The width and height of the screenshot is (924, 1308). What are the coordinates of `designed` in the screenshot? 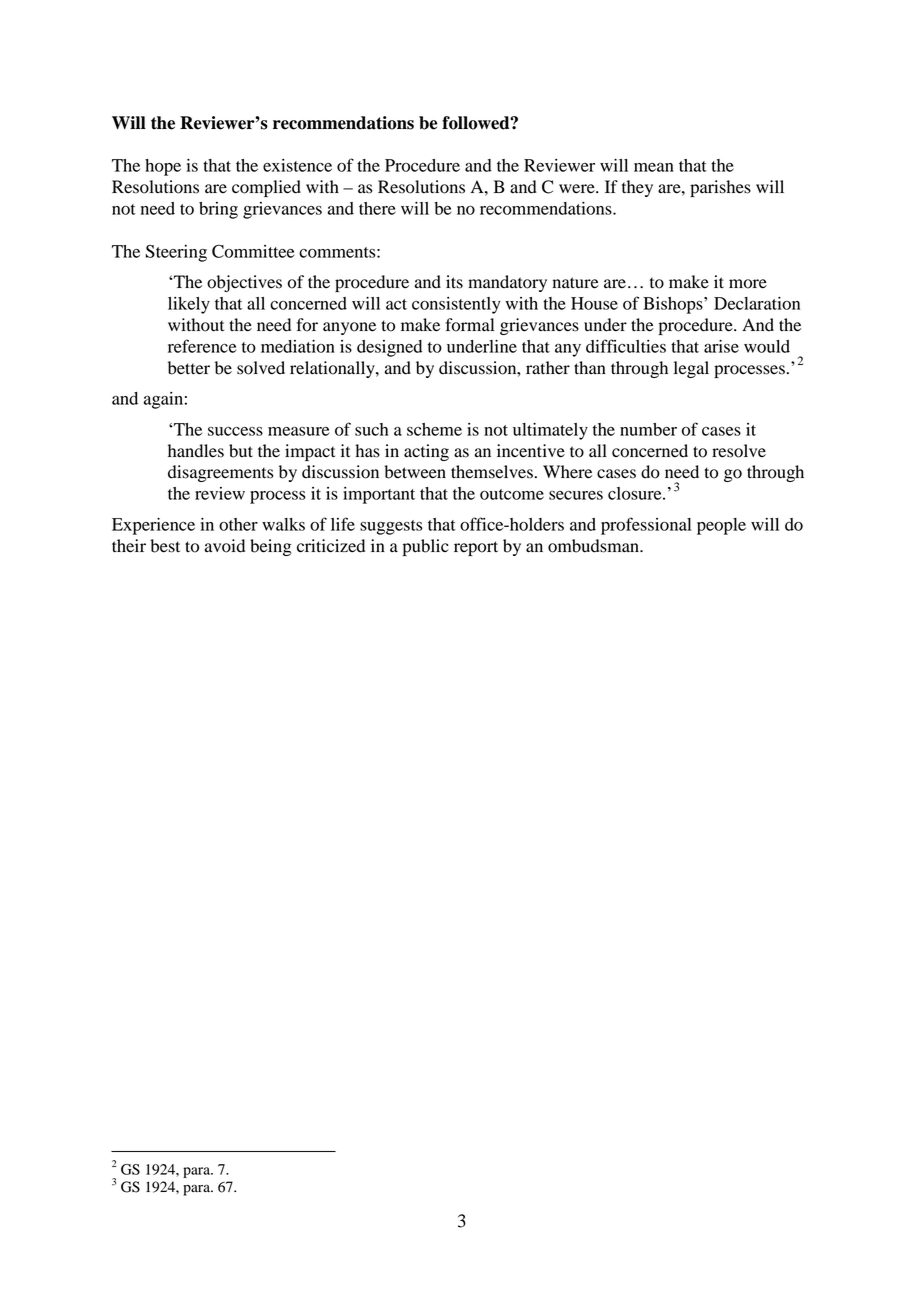 It's located at (389, 348).
